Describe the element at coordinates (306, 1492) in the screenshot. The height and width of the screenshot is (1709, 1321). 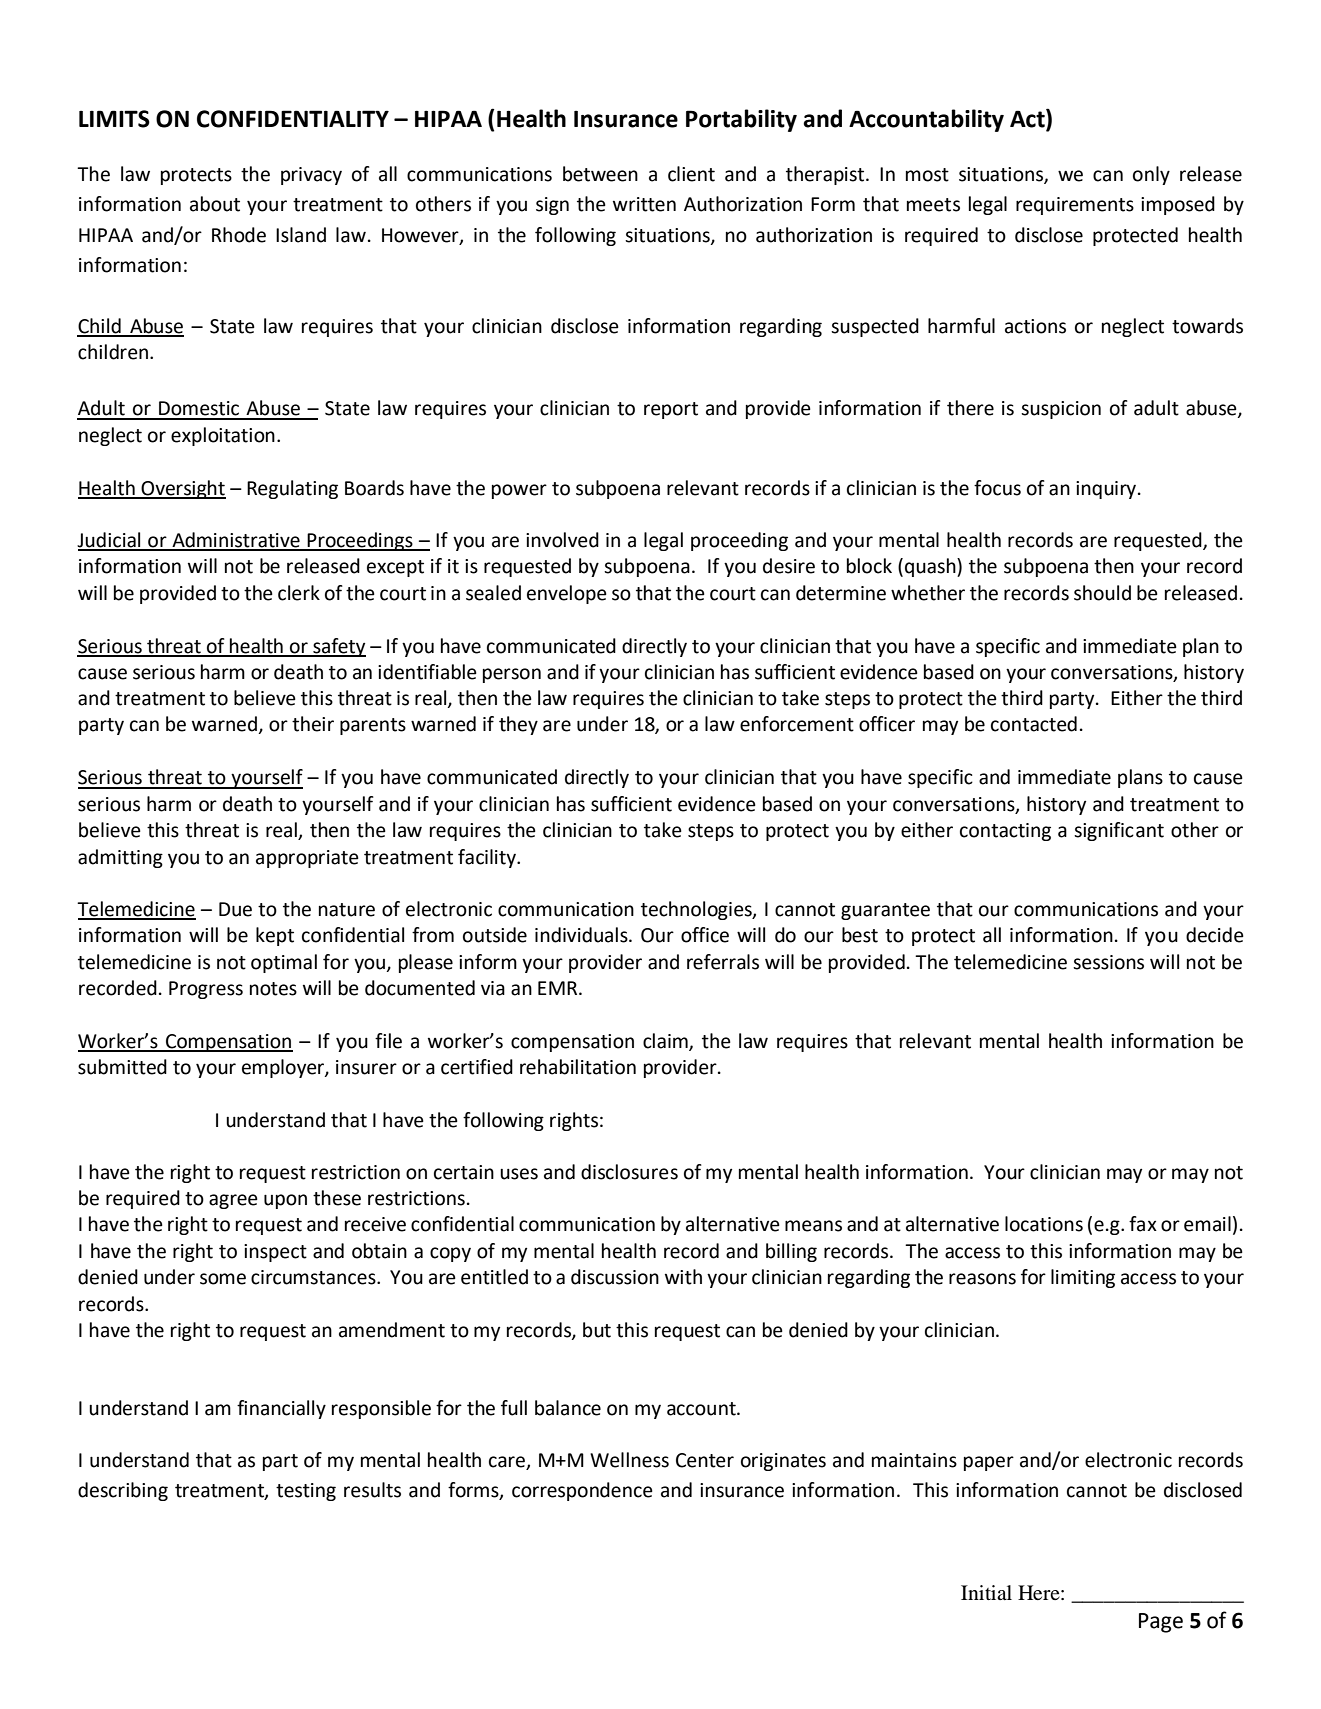
I see `testing` at that location.
